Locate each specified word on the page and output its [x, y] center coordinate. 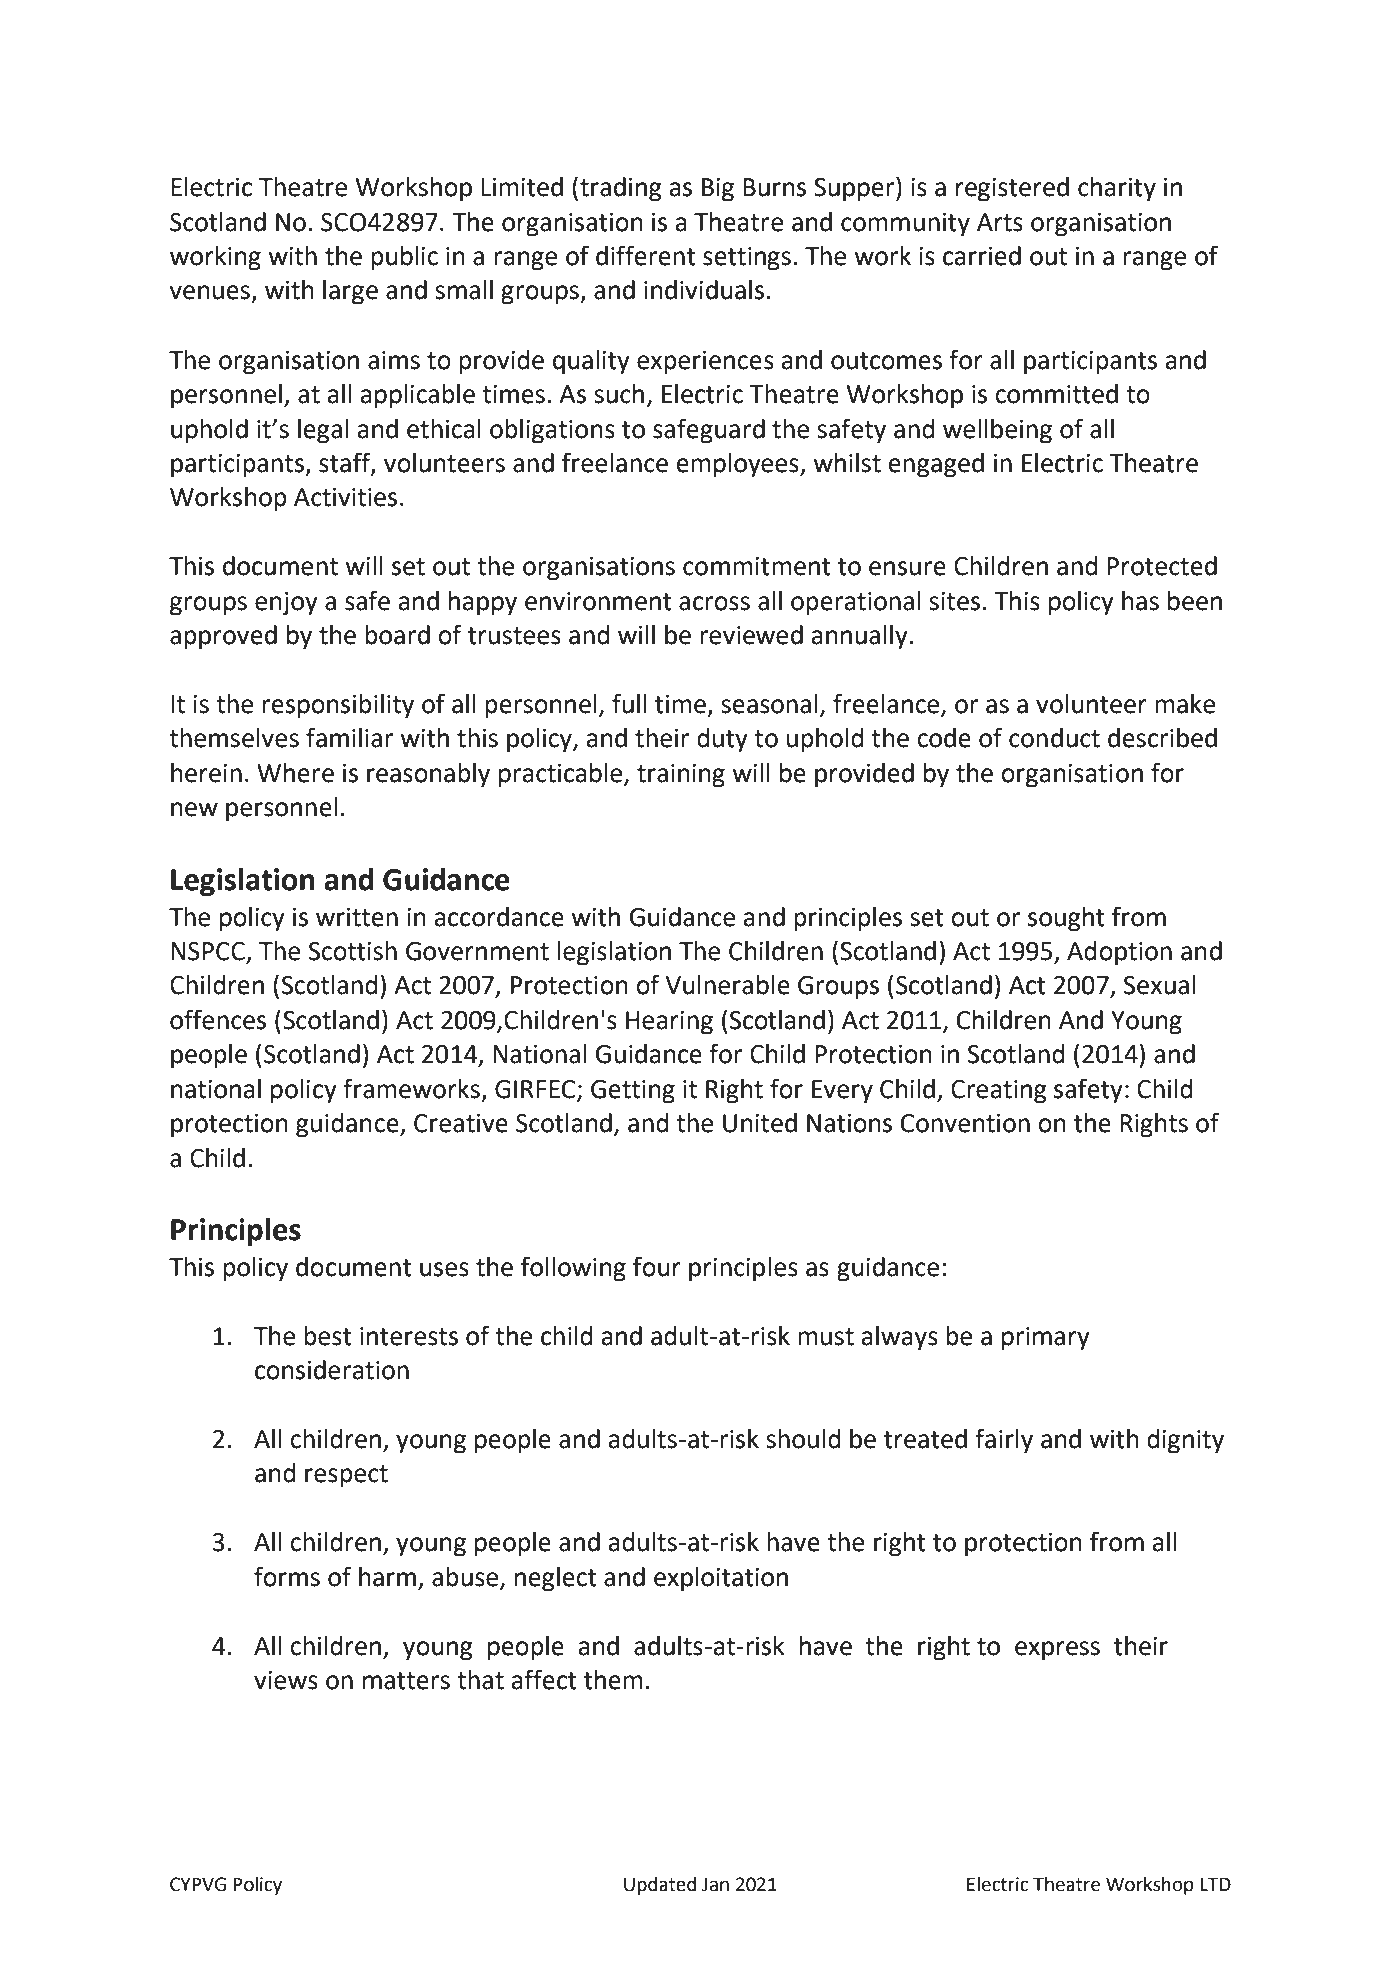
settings [747, 259]
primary [1046, 1339]
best [328, 1336]
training [681, 776]
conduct [1054, 738]
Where [295, 773]
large [350, 292]
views [286, 1680]
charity [1117, 189]
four [657, 1266]
